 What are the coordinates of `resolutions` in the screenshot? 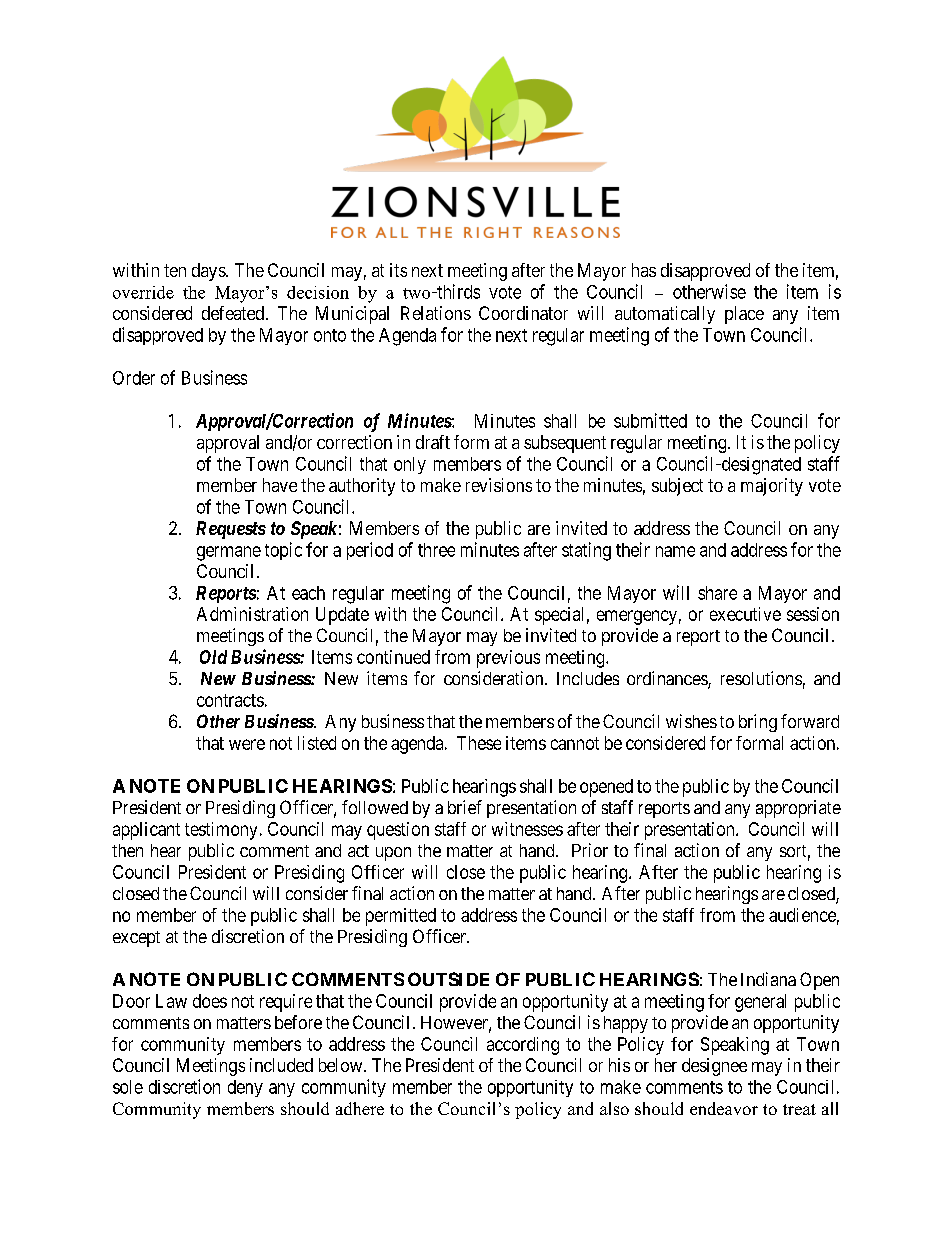 It's located at (761, 678).
